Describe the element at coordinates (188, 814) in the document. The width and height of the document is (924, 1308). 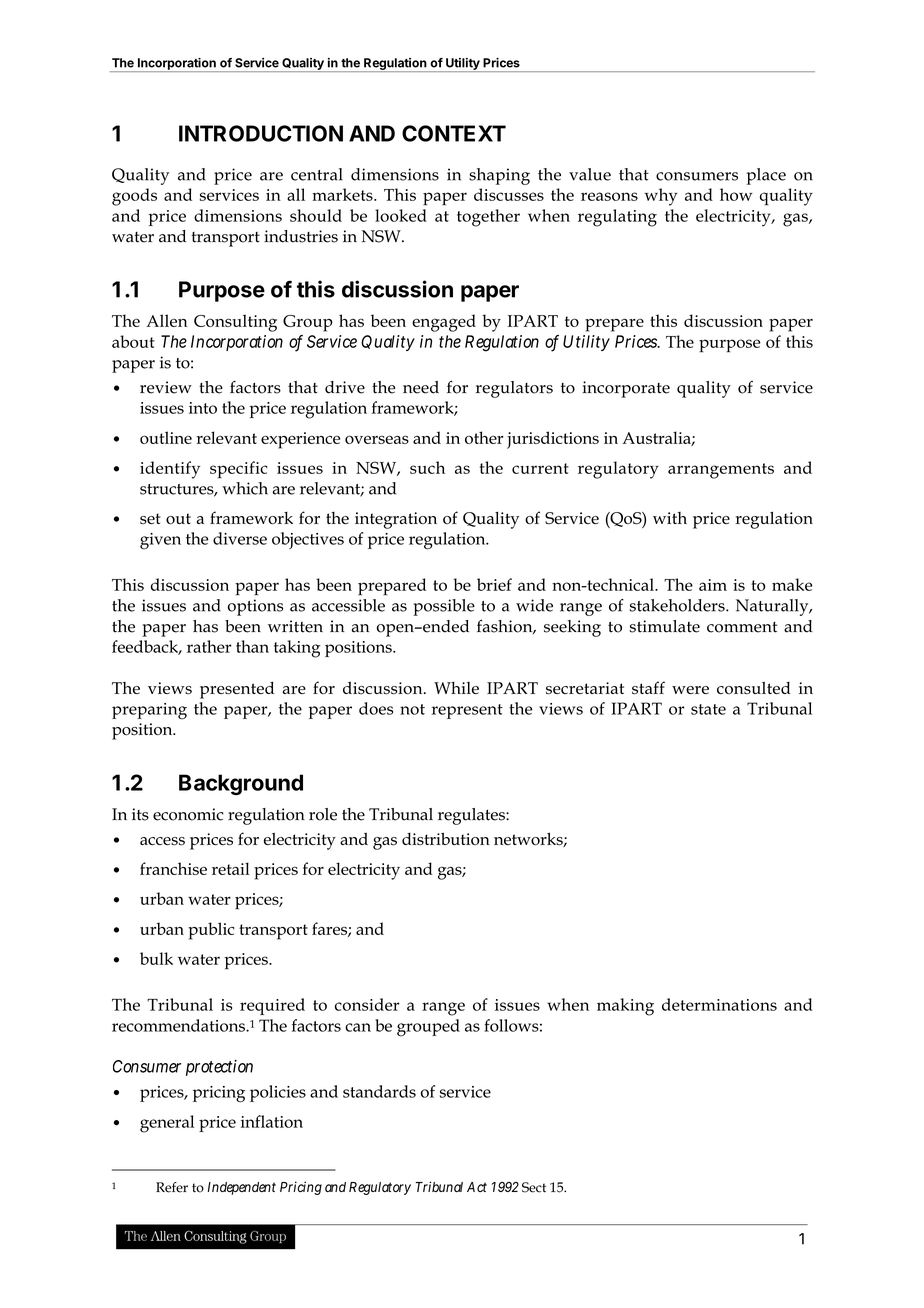
I see `economic` at that location.
